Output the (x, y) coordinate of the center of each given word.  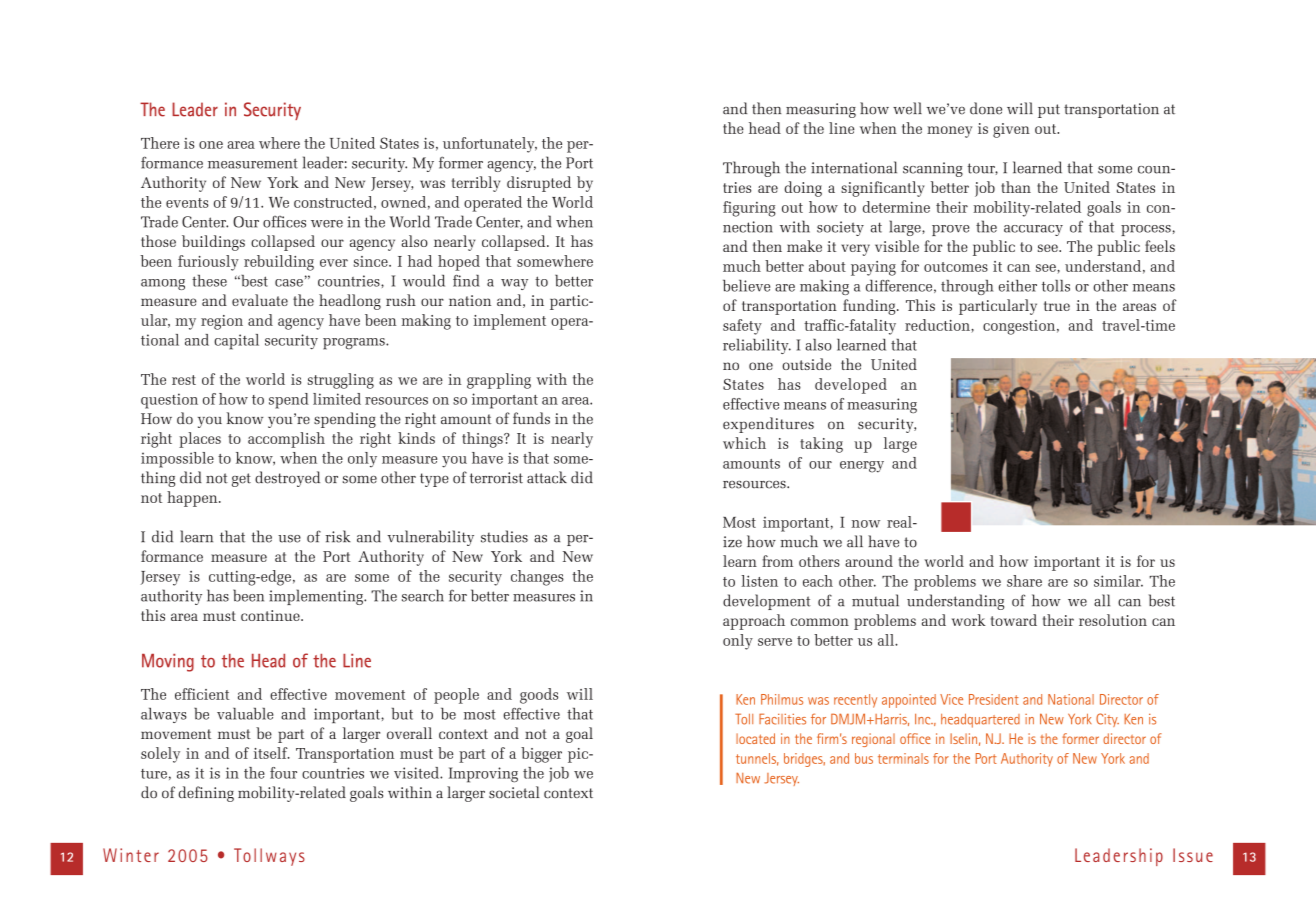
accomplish (286, 440)
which (744, 443)
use (289, 539)
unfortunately (490, 145)
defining (206, 794)
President (994, 699)
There (160, 143)
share (1024, 581)
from (777, 561)
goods (539, 696)
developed (851, 386)
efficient (202, 694)
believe (746, 286)
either (1018, 286)
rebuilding (279, 263)
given (1011, 130)
